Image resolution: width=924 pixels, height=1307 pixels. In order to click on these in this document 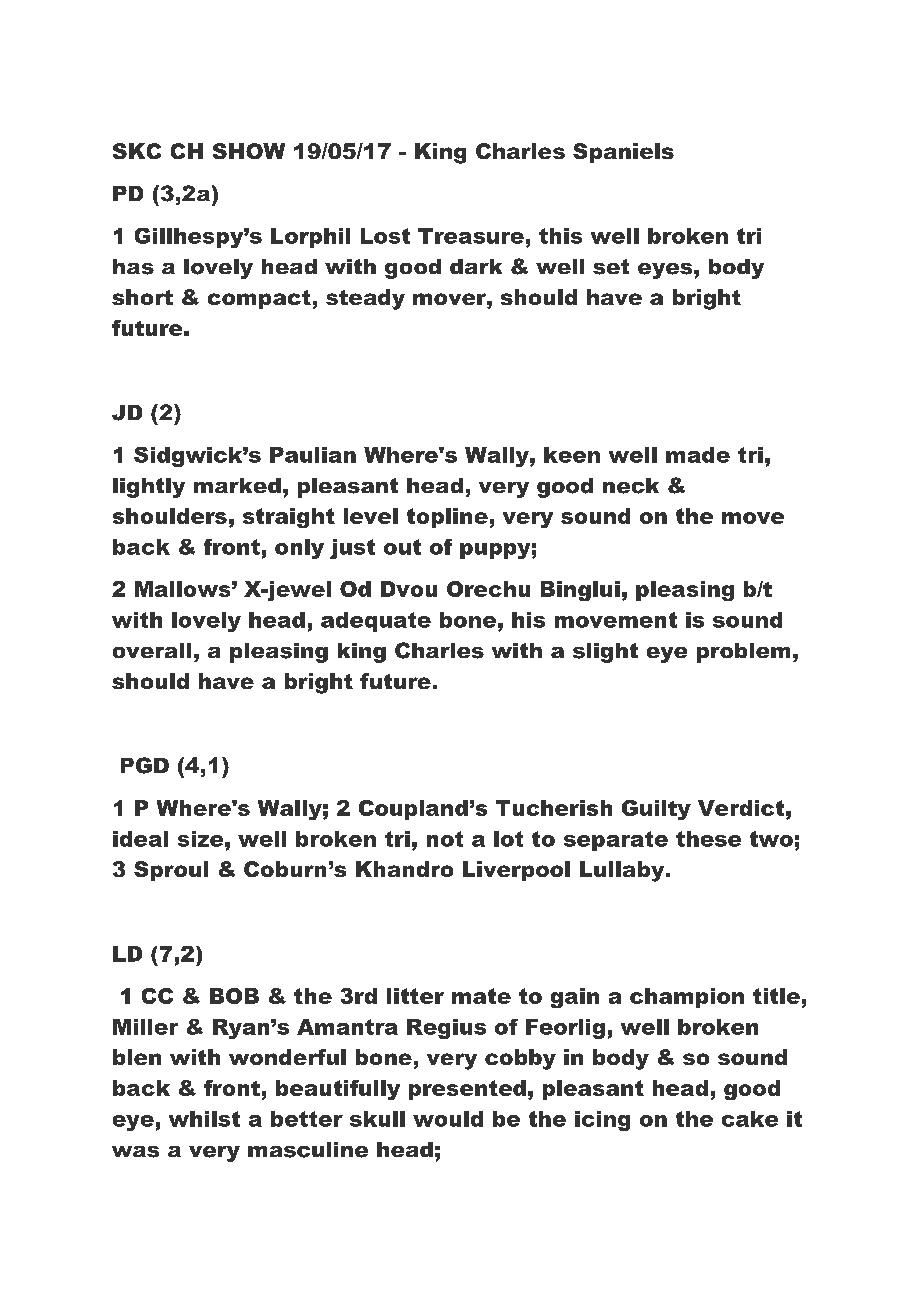, I will do `click(708, 839)`.
